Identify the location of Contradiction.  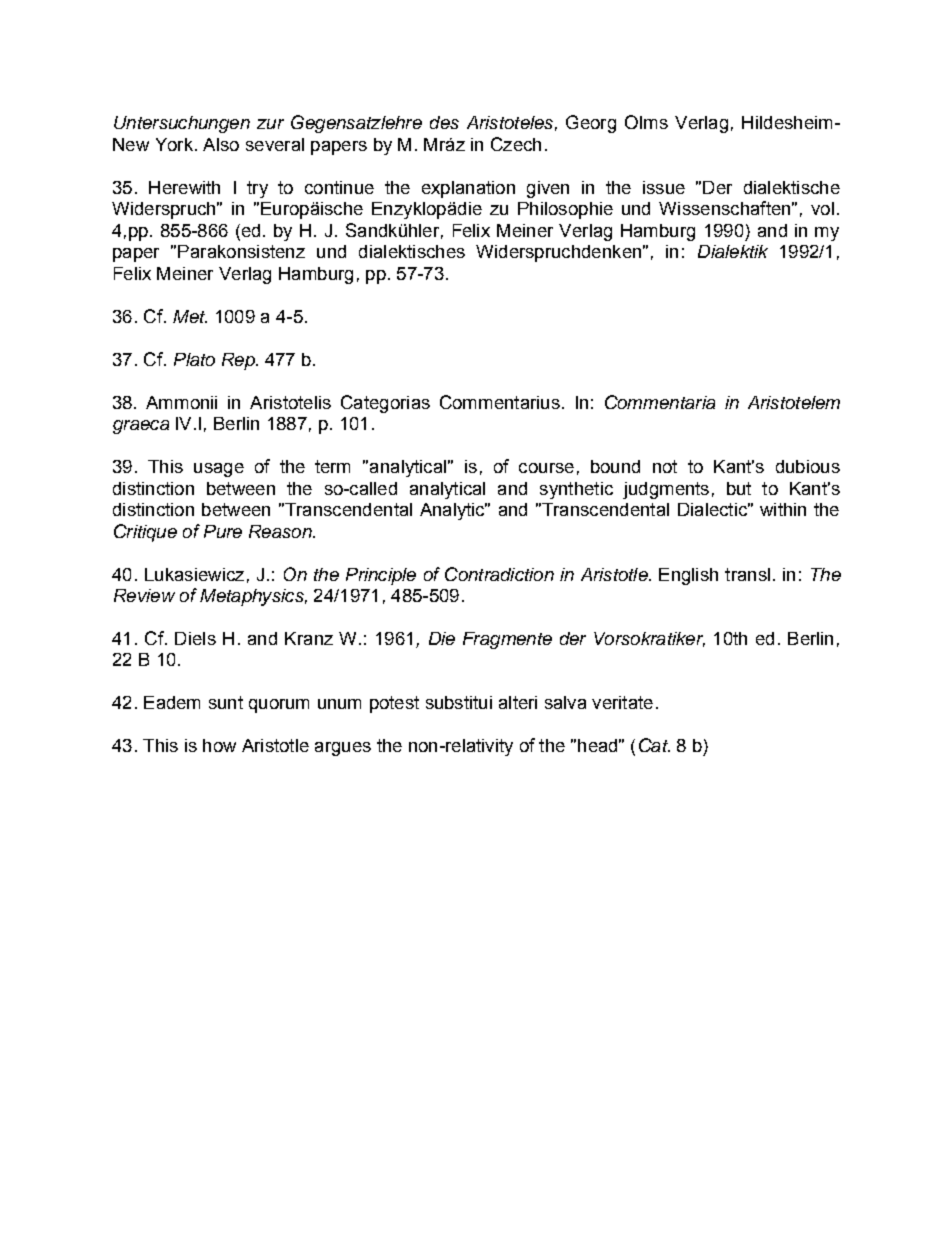
(499, 574).
